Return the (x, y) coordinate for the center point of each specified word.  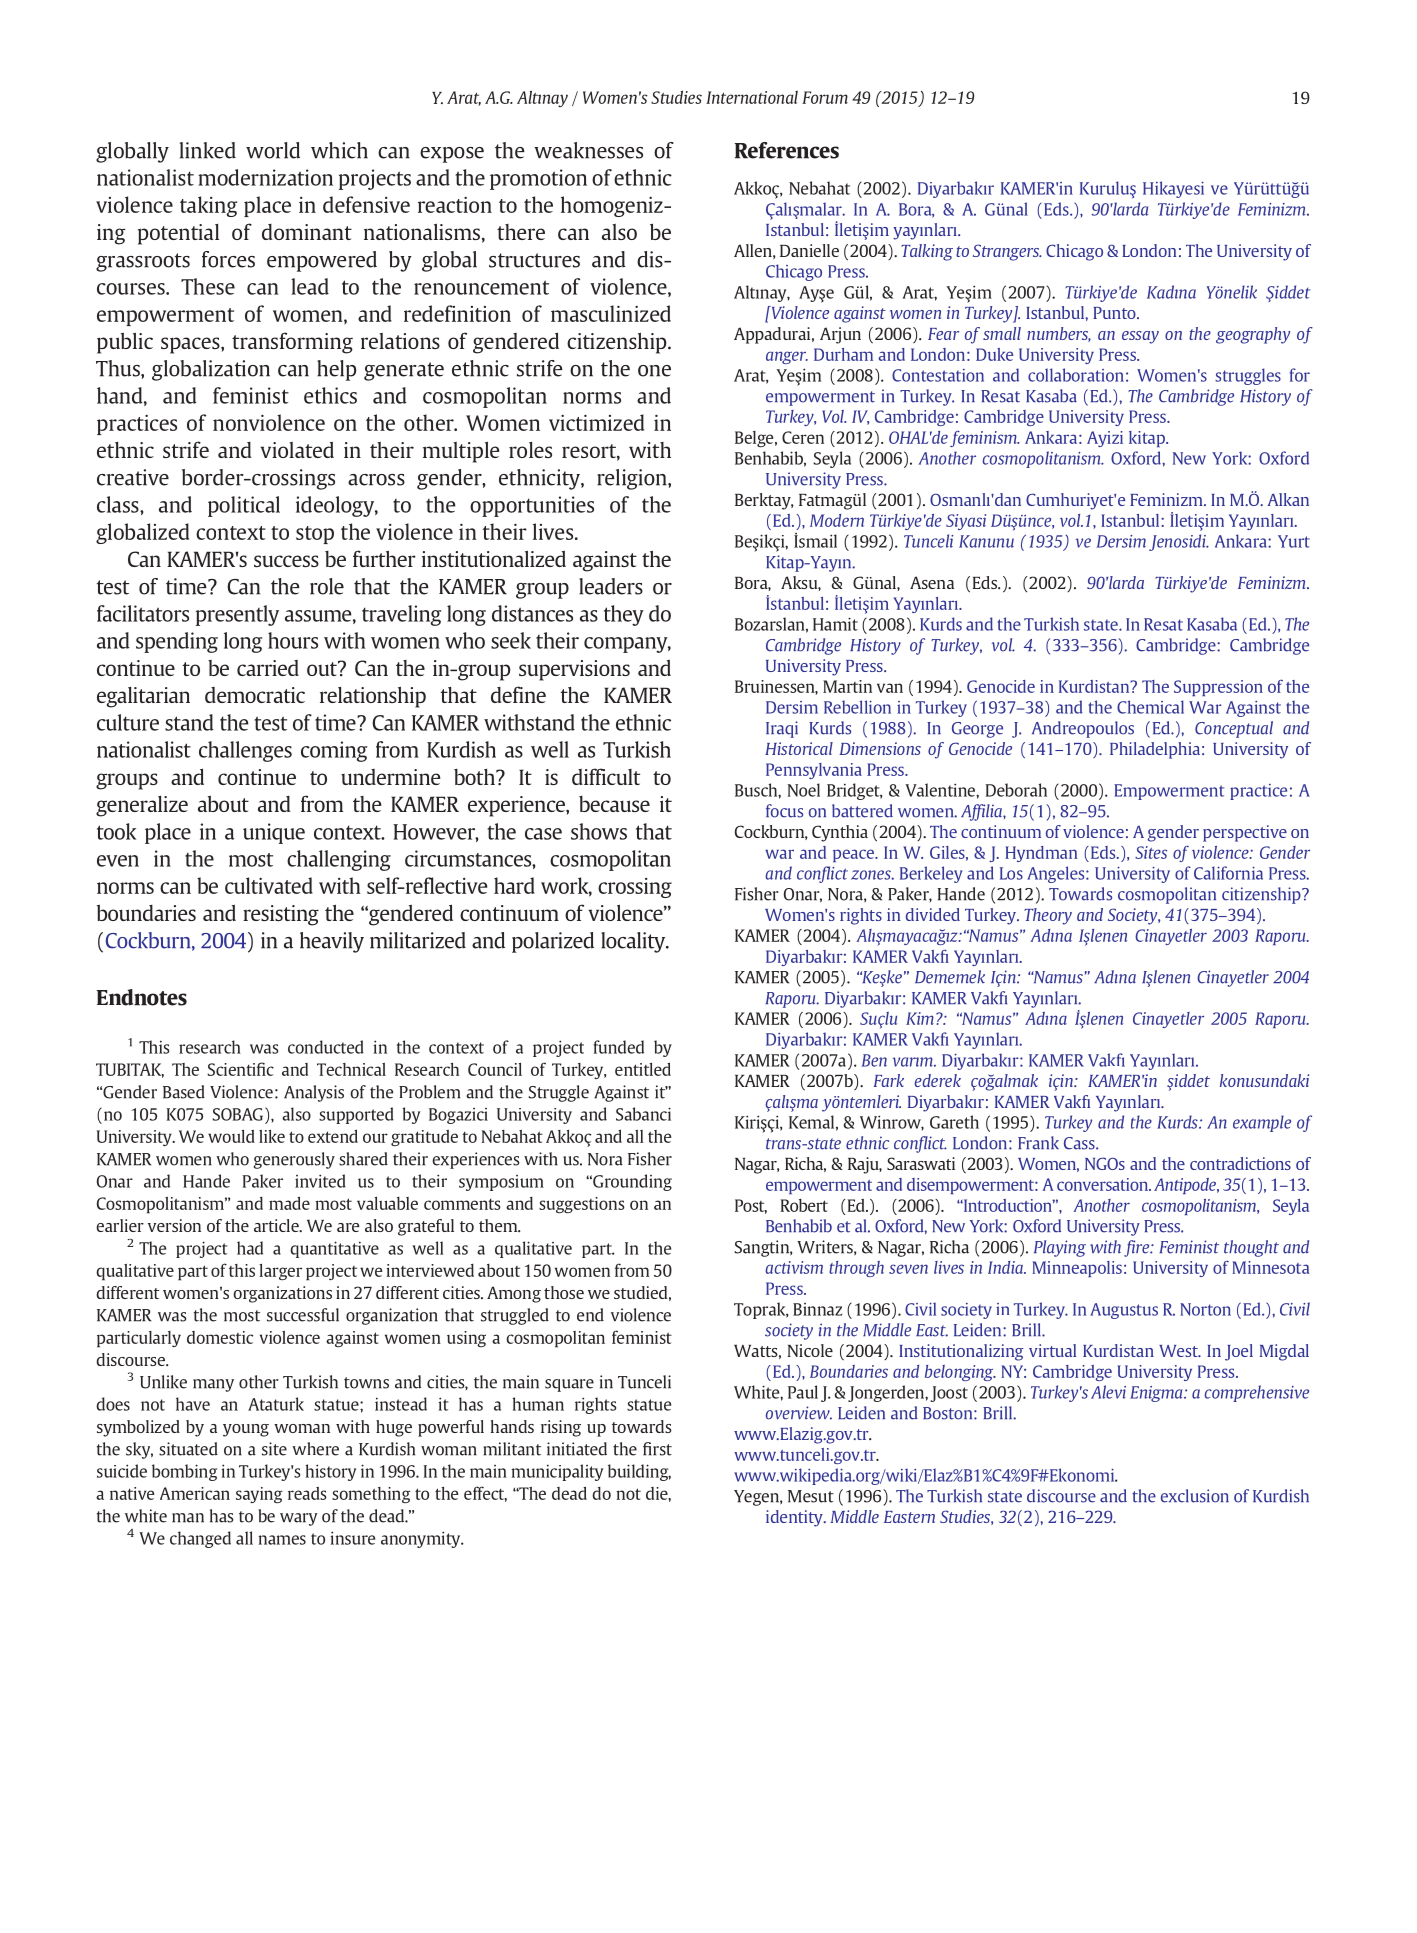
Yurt (1294, 541)
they (624, 615)
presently (237, 615)
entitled (643, 1069)
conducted (326, 1047)
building (639, 1472)
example (1262, 1123)
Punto (1115, 313)
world (273, 150)
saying (259, 1495)
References (786, 150)
